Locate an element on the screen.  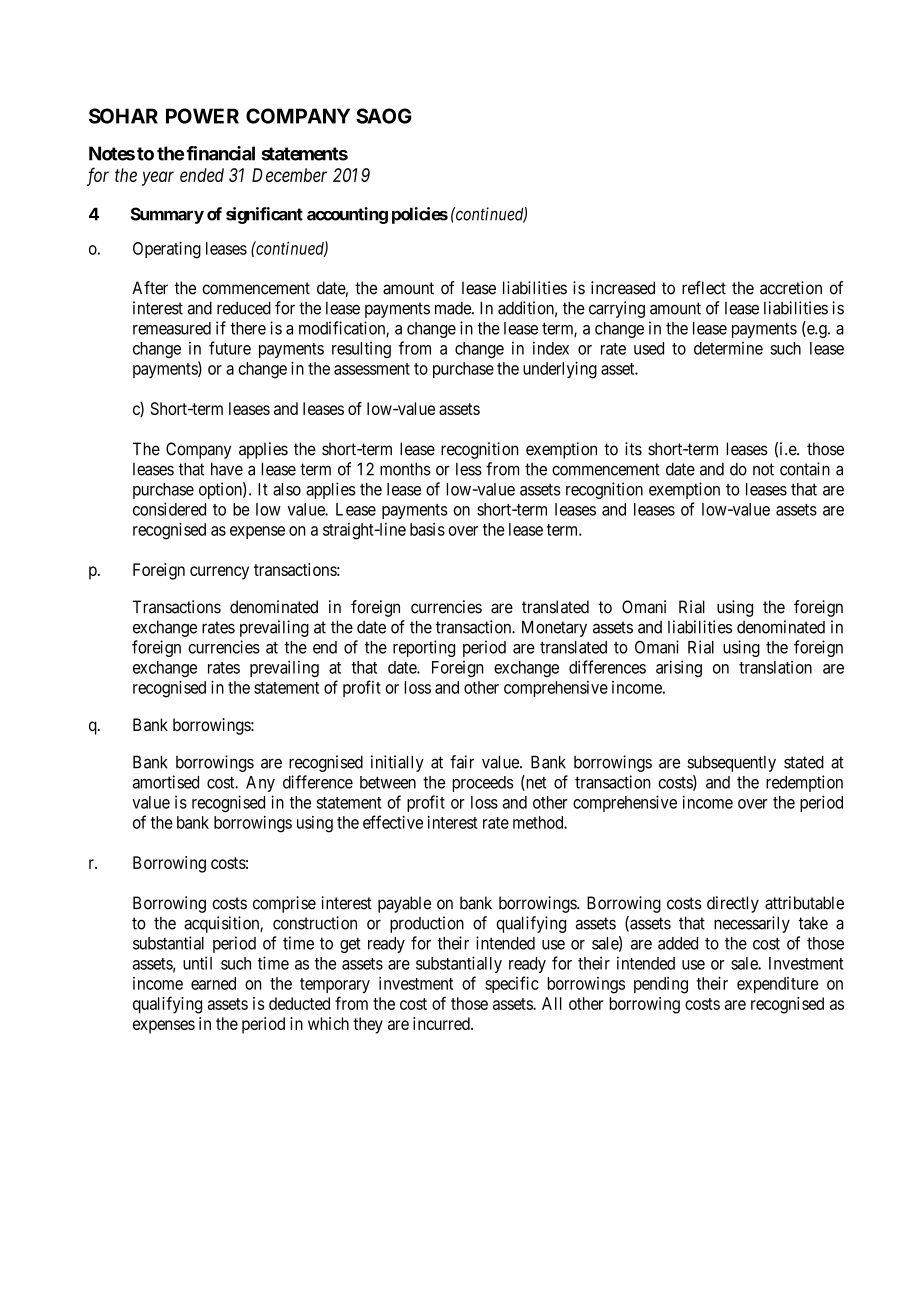
currency is located at coordinates (219, 573).
